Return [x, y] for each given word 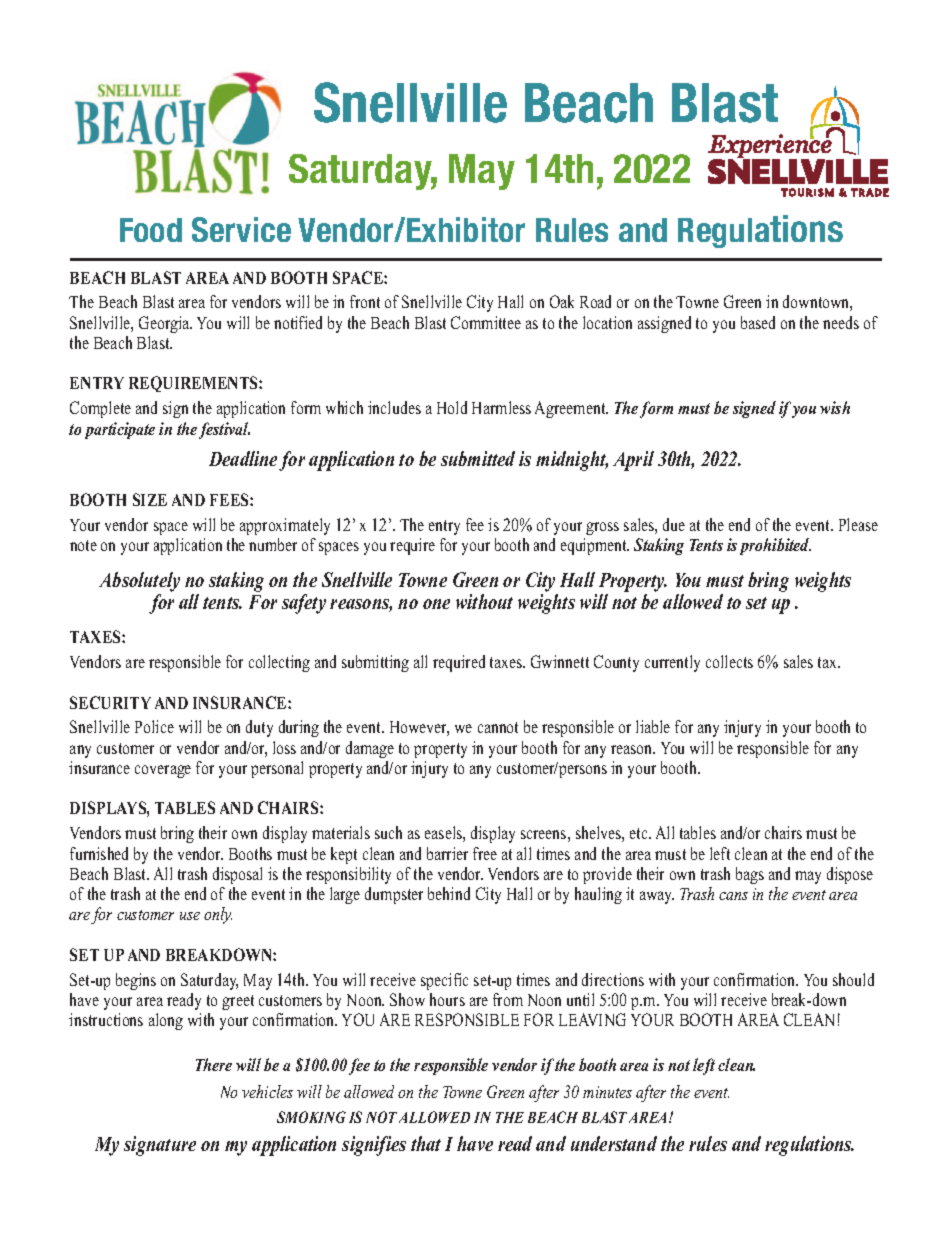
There [214, 1064]
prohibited [775, 546]
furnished [99, 853]
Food [151, 230]
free [485, 853]
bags [750, 875]
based [758, 322]
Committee [486, 322]
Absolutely [139, 583]
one [436, 604]
